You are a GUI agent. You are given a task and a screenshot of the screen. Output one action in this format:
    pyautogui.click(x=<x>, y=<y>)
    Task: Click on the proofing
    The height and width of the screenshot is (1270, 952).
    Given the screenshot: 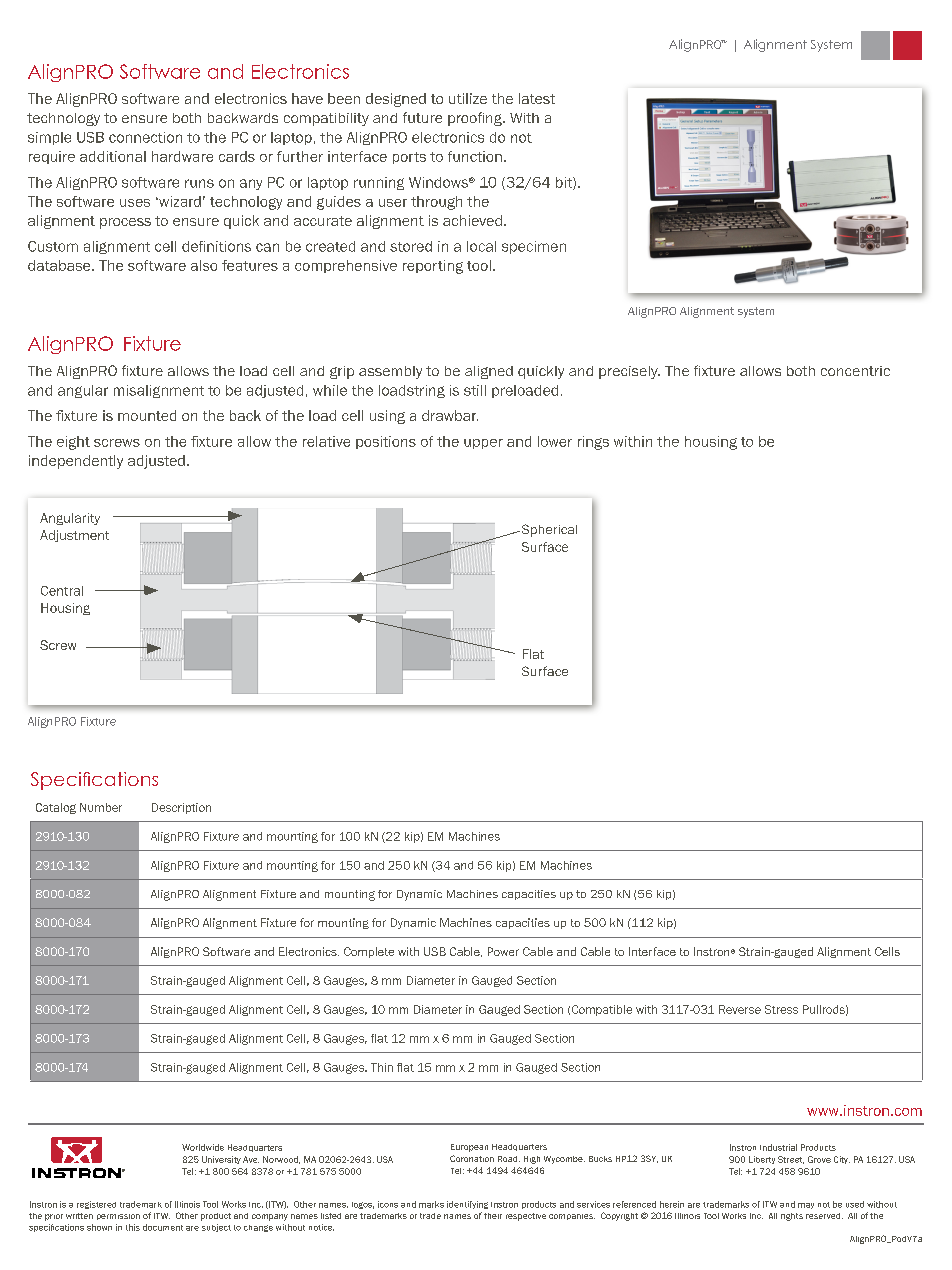 What is the action you would take?
    pyautogui.click(x=476, y=119)
